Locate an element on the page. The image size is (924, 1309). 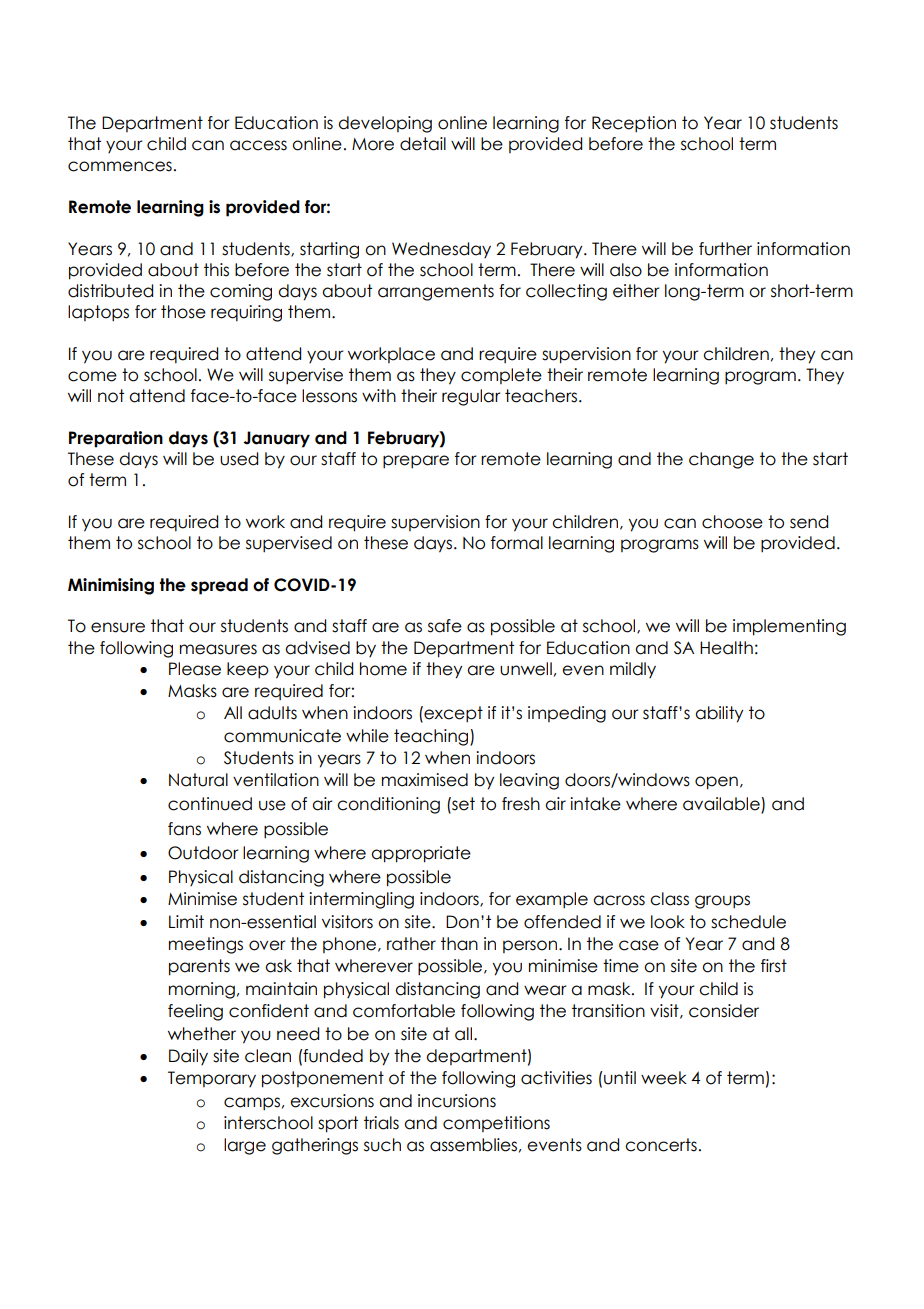
used is located at coordinates (239, 459).
